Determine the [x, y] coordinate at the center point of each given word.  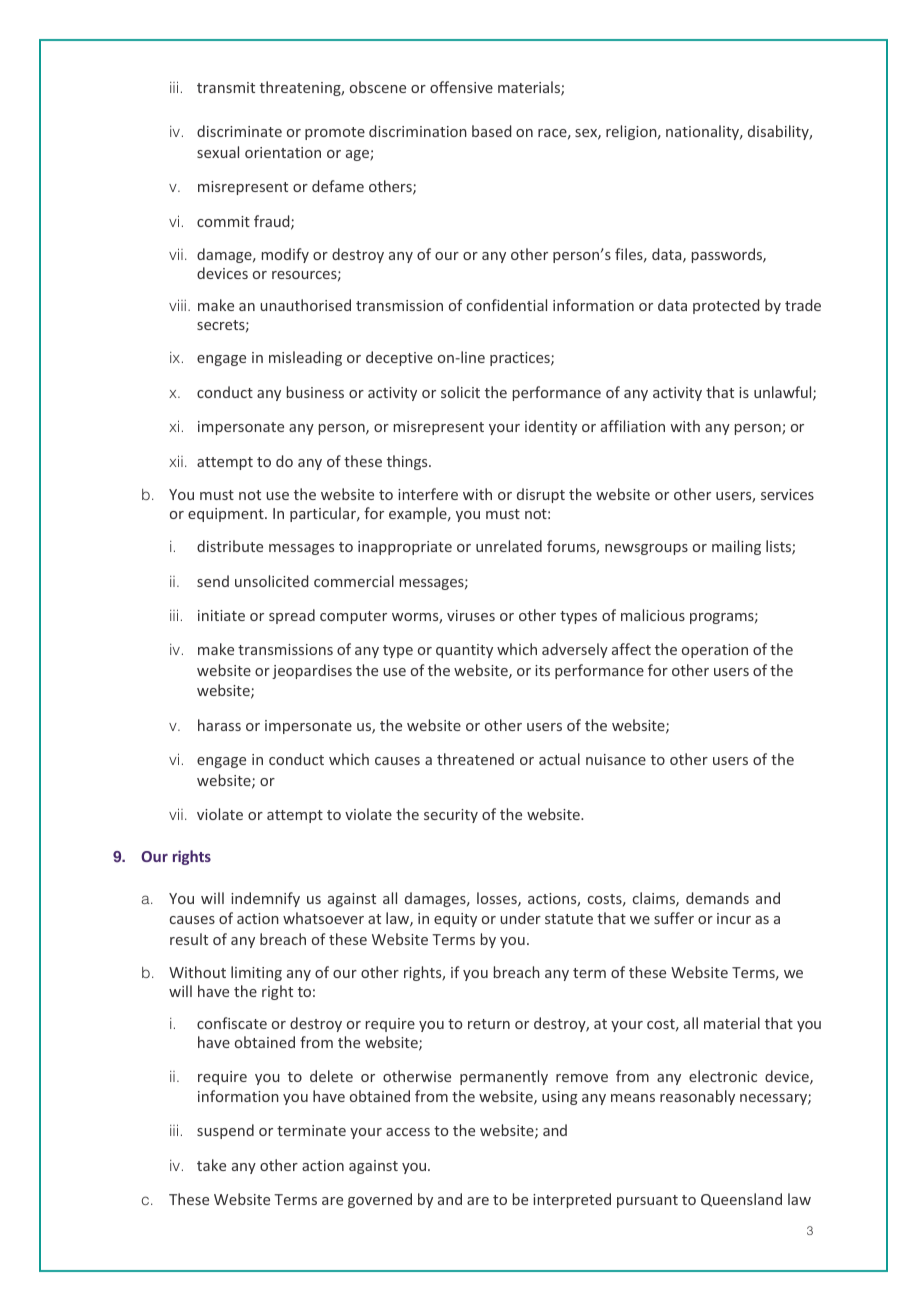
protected [726, 306]
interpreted [572, 1200]
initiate [221, 615]
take [211, 1165]
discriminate [239, 131]
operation [715, 651]
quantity [464, 651]
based [492, 131]
